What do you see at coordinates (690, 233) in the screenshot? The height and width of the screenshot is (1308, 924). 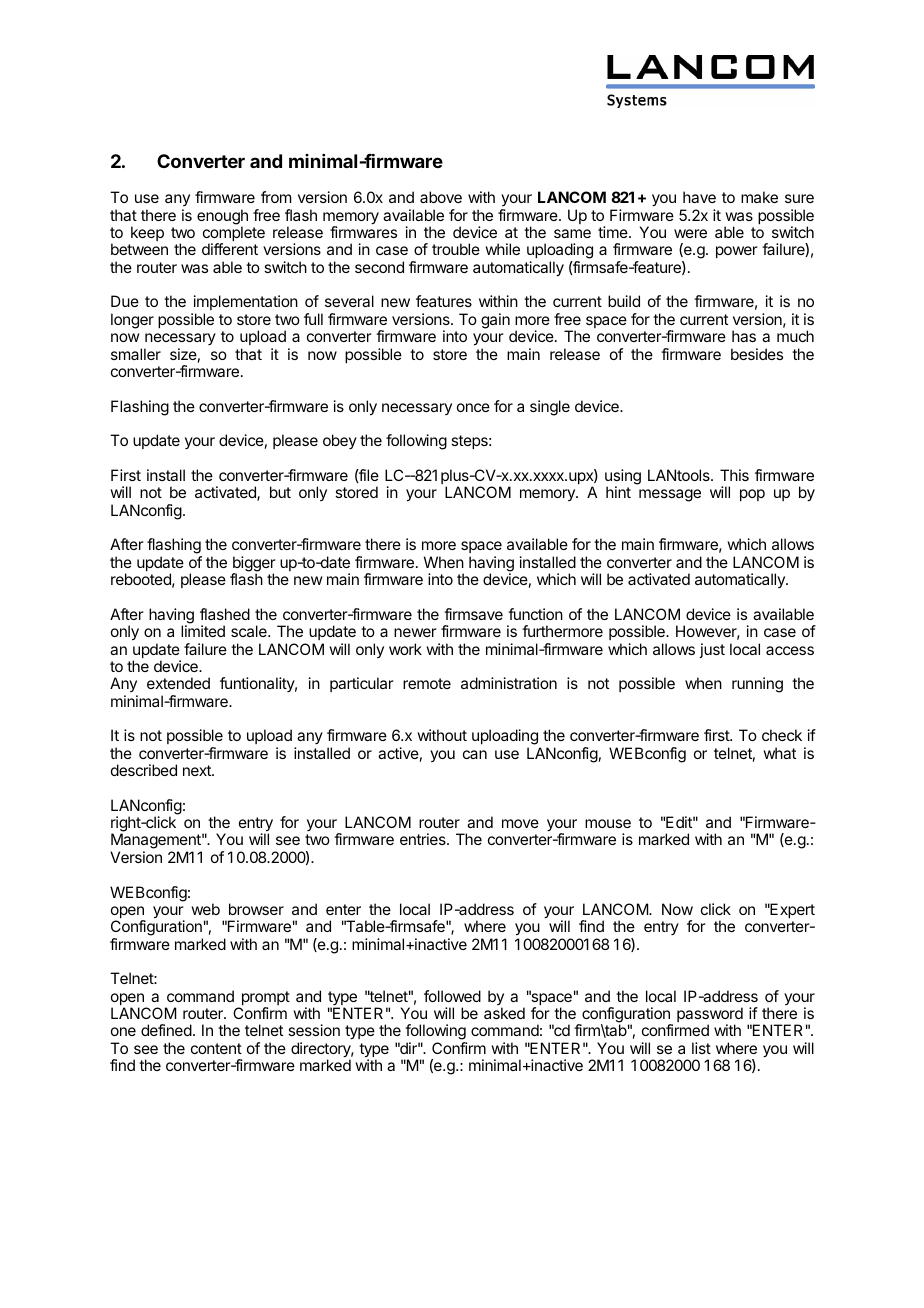 I see `were` at bounding box center [690, 233].
